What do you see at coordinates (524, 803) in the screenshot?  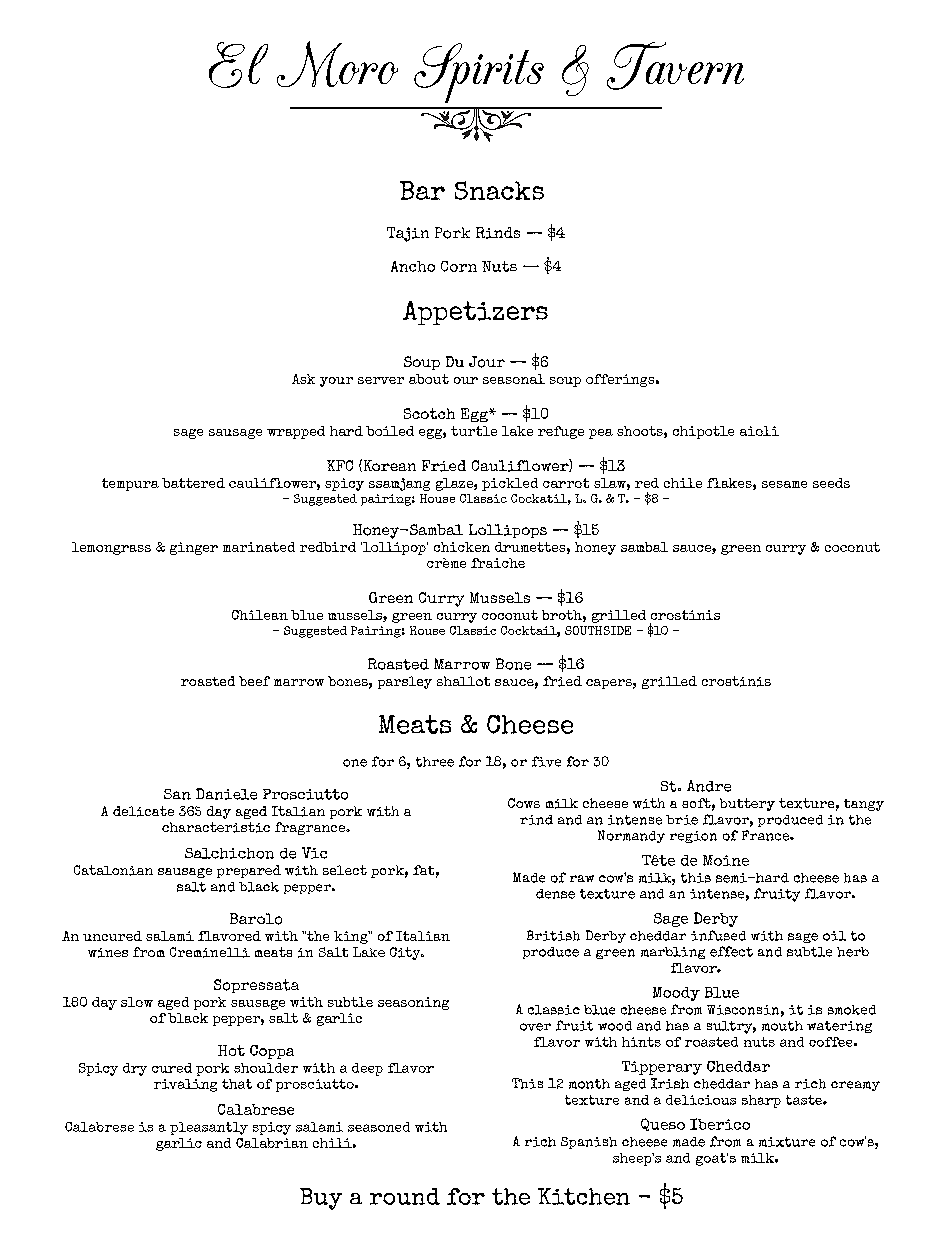 I see `Cows` at bounding box center [524, 803].
